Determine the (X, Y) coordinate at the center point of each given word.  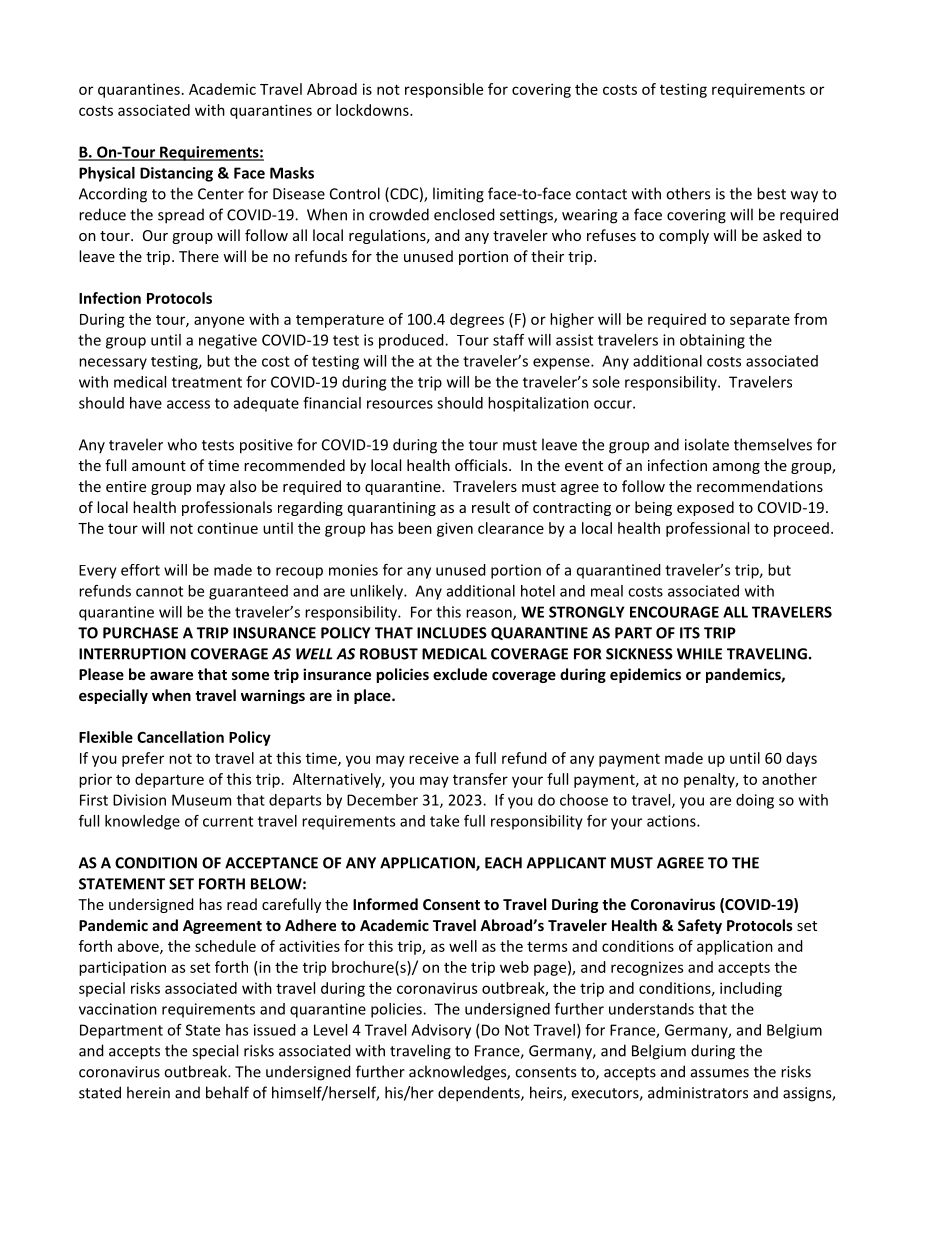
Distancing (176, 174)
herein (148, 1092)
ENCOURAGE (674, 612)
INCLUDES (452, 633)
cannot (159, 591)
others (688, 193)
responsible (444, 90)
